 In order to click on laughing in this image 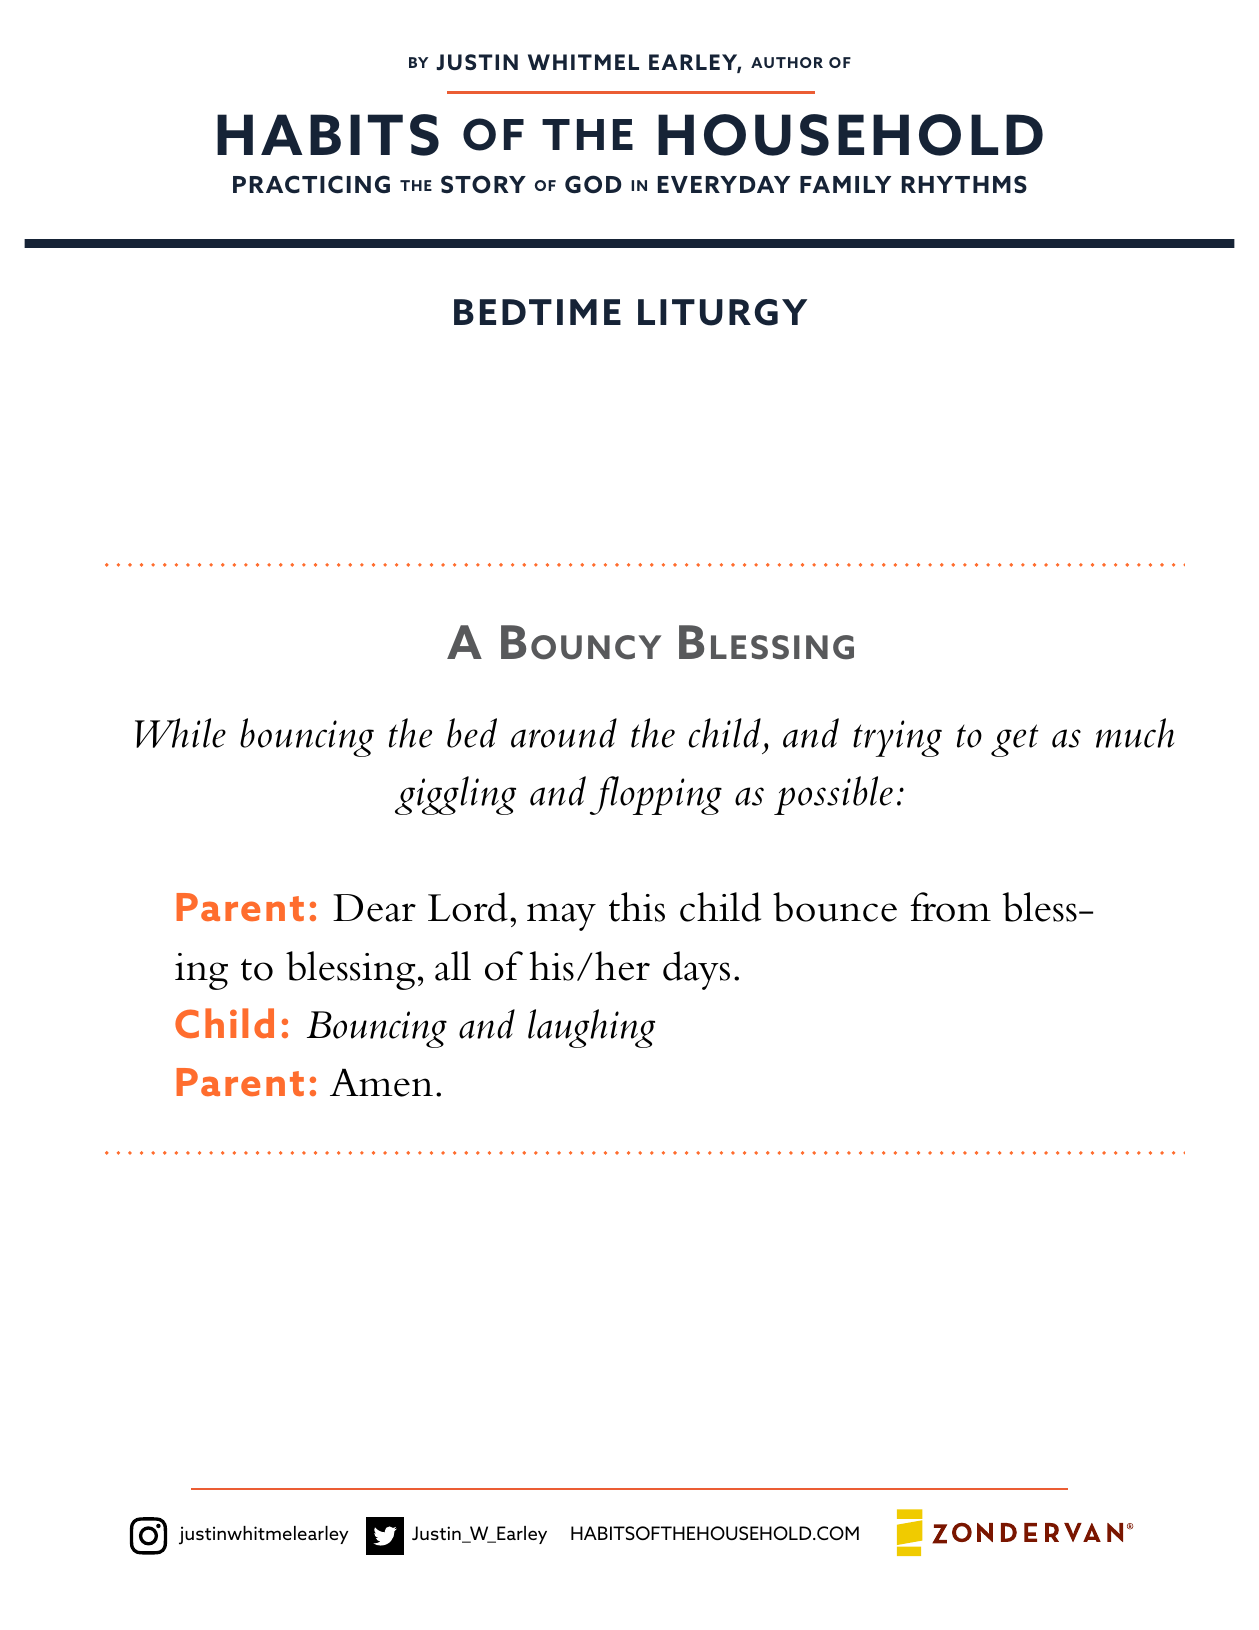, I will do `click(591, 1028)`.
